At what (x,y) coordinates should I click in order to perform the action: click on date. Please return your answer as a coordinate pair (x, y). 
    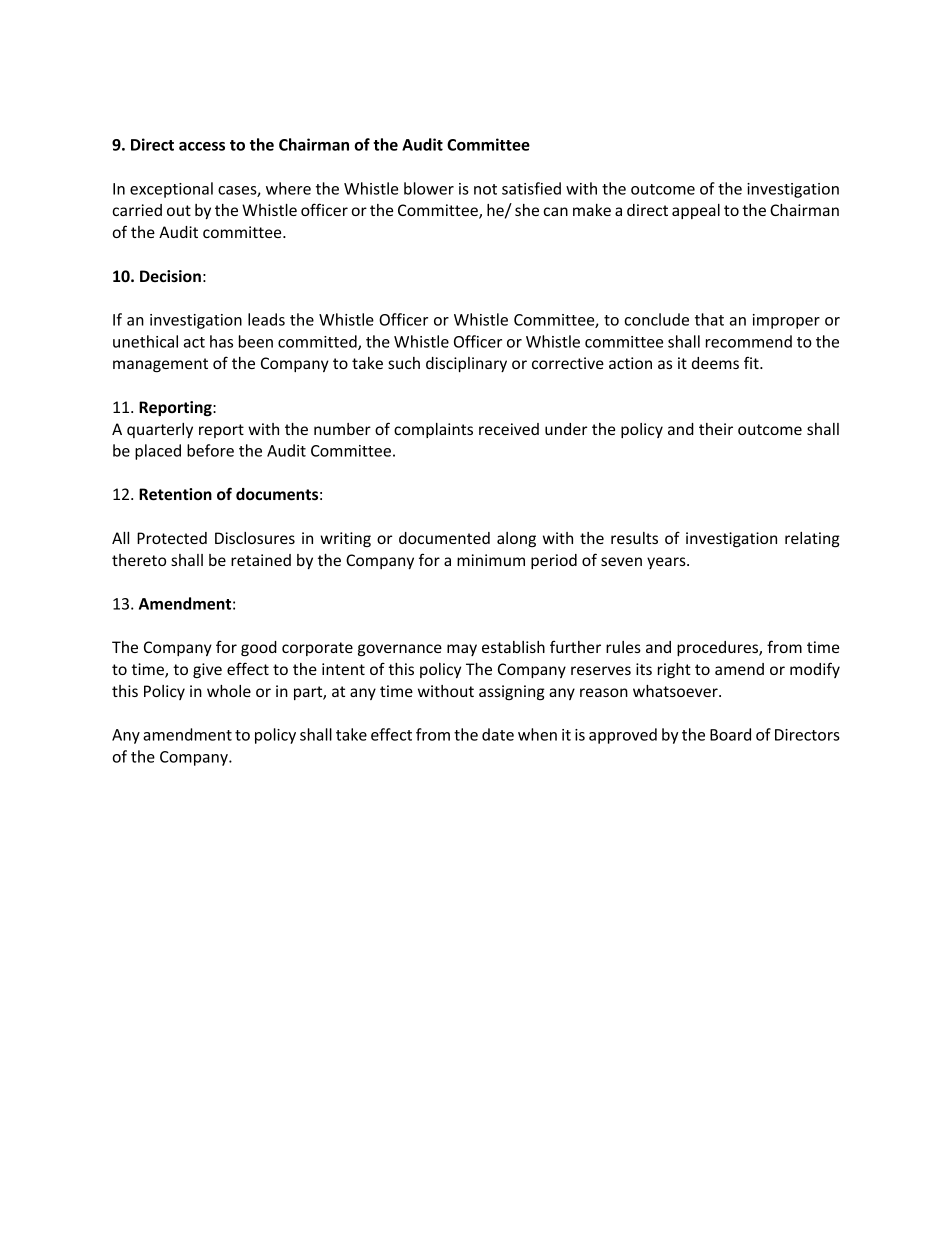
    Looking at the image, I should click on (498, 734).
